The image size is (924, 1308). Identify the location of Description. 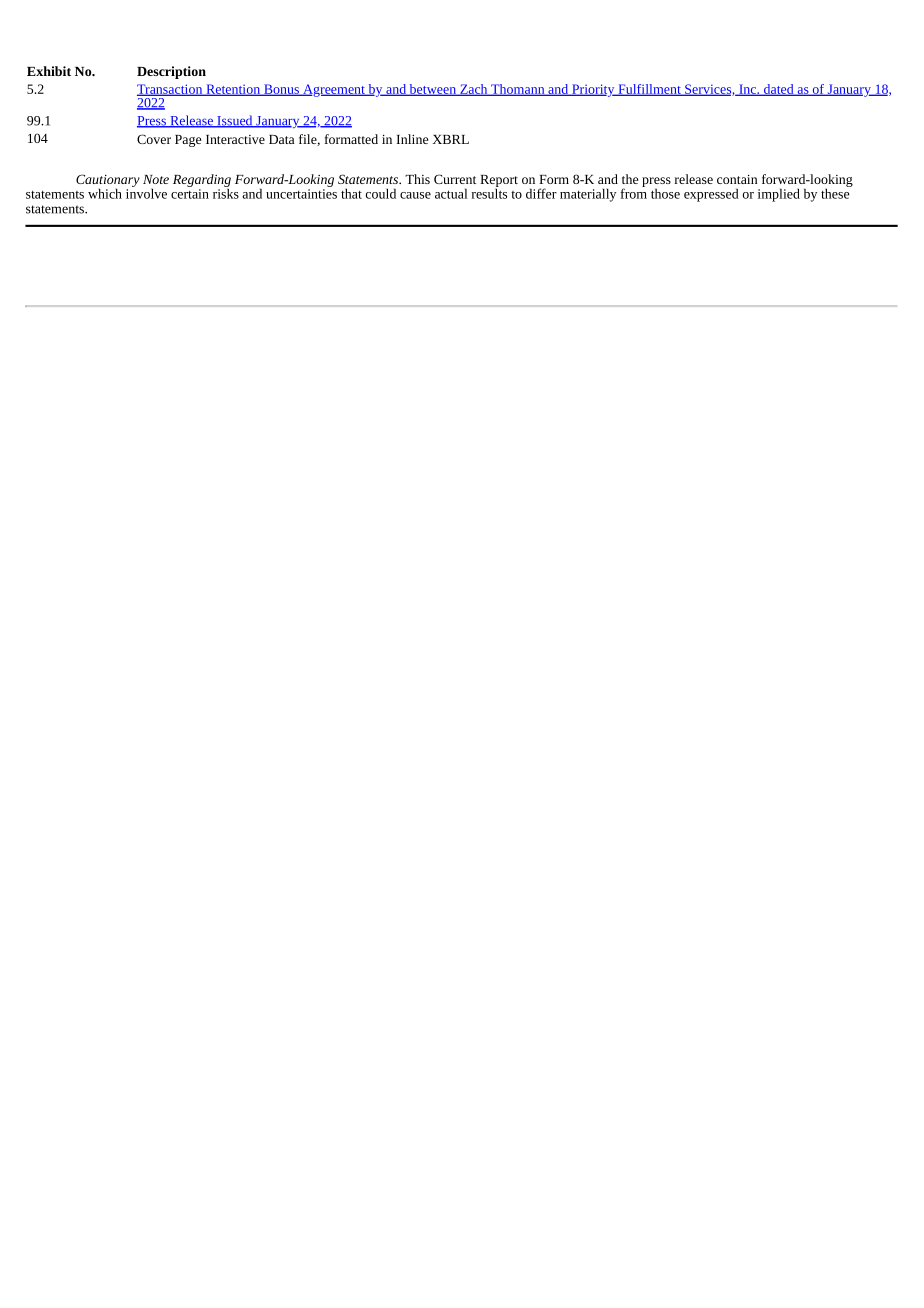
(171, 72).
